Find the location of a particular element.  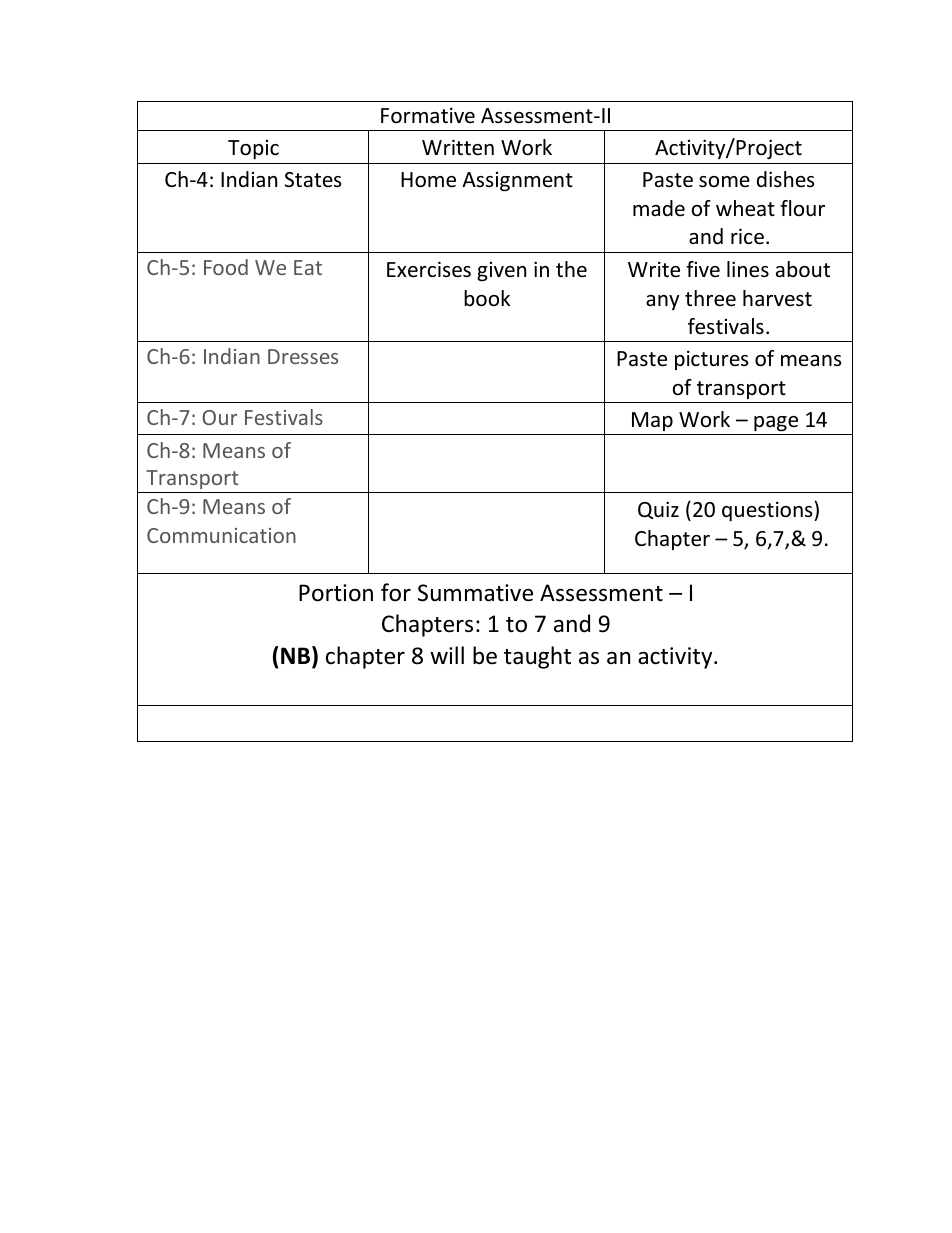

pictures is located at coordinates (711, 360).
